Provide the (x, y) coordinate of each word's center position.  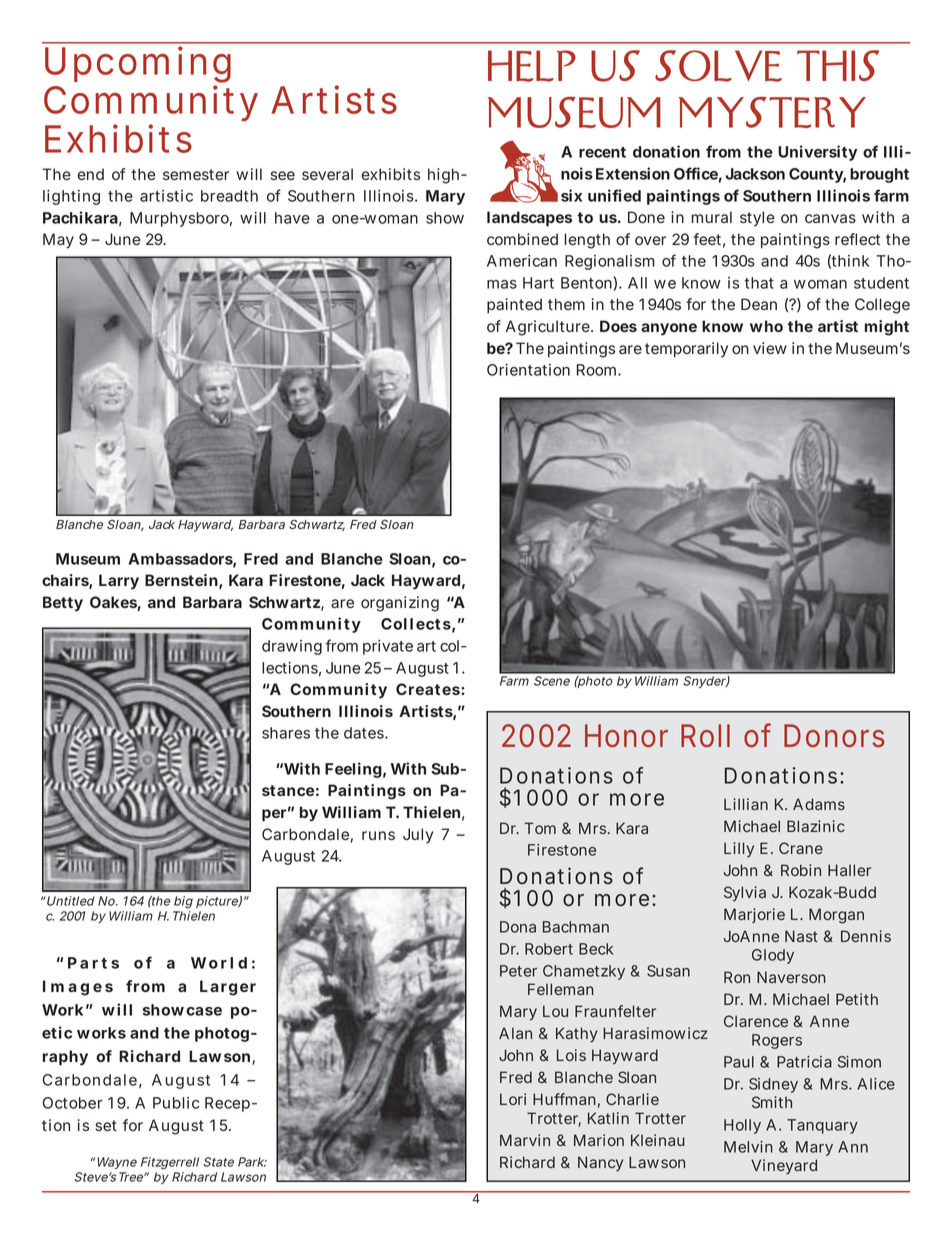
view (770, 348)
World (219, 963)
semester (196, 174)
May (58, 241)
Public (176, 1103)
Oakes (114, 603)
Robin (801, 870)
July (418, 836)
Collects (416, 624)
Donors (834, 736)
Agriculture (548, 328)
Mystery (772, 112)
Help (532, 66)
